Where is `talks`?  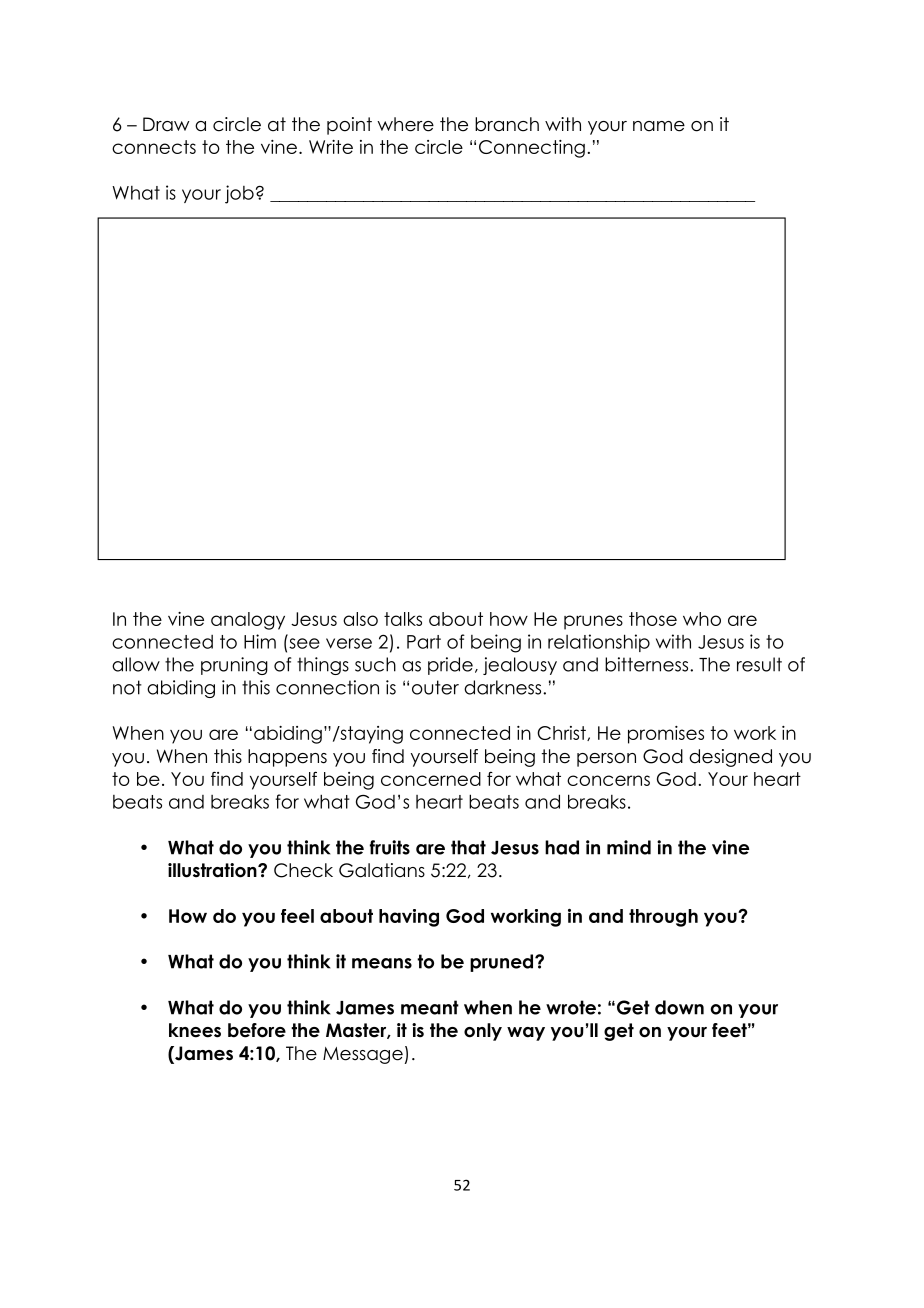 talks is located at coordinates (403, 619).
